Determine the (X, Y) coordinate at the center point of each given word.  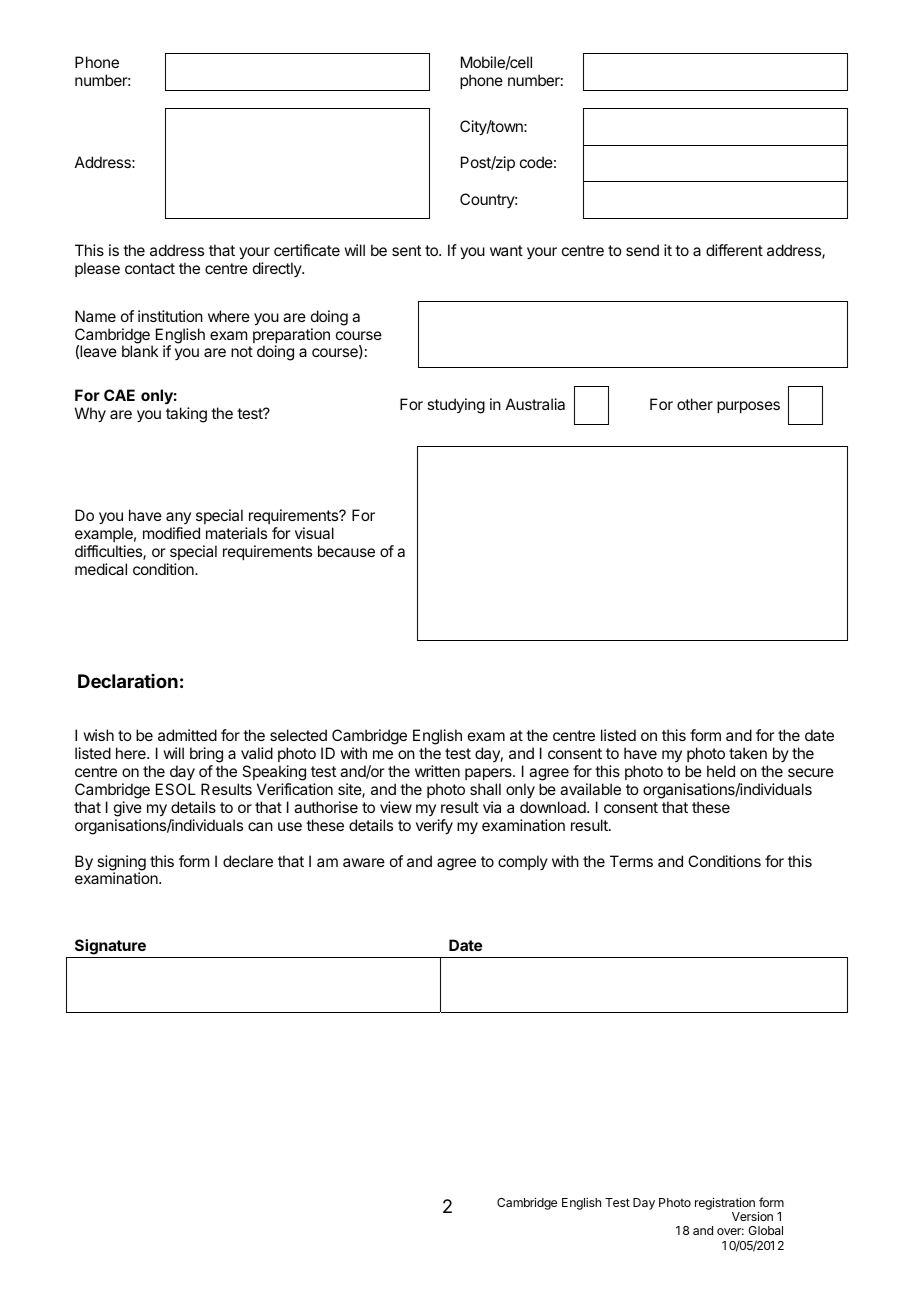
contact (150, 268)
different (734, 250)
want (506, 250)
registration (725, 1203)
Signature (110, 947)
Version (752, 1216)
